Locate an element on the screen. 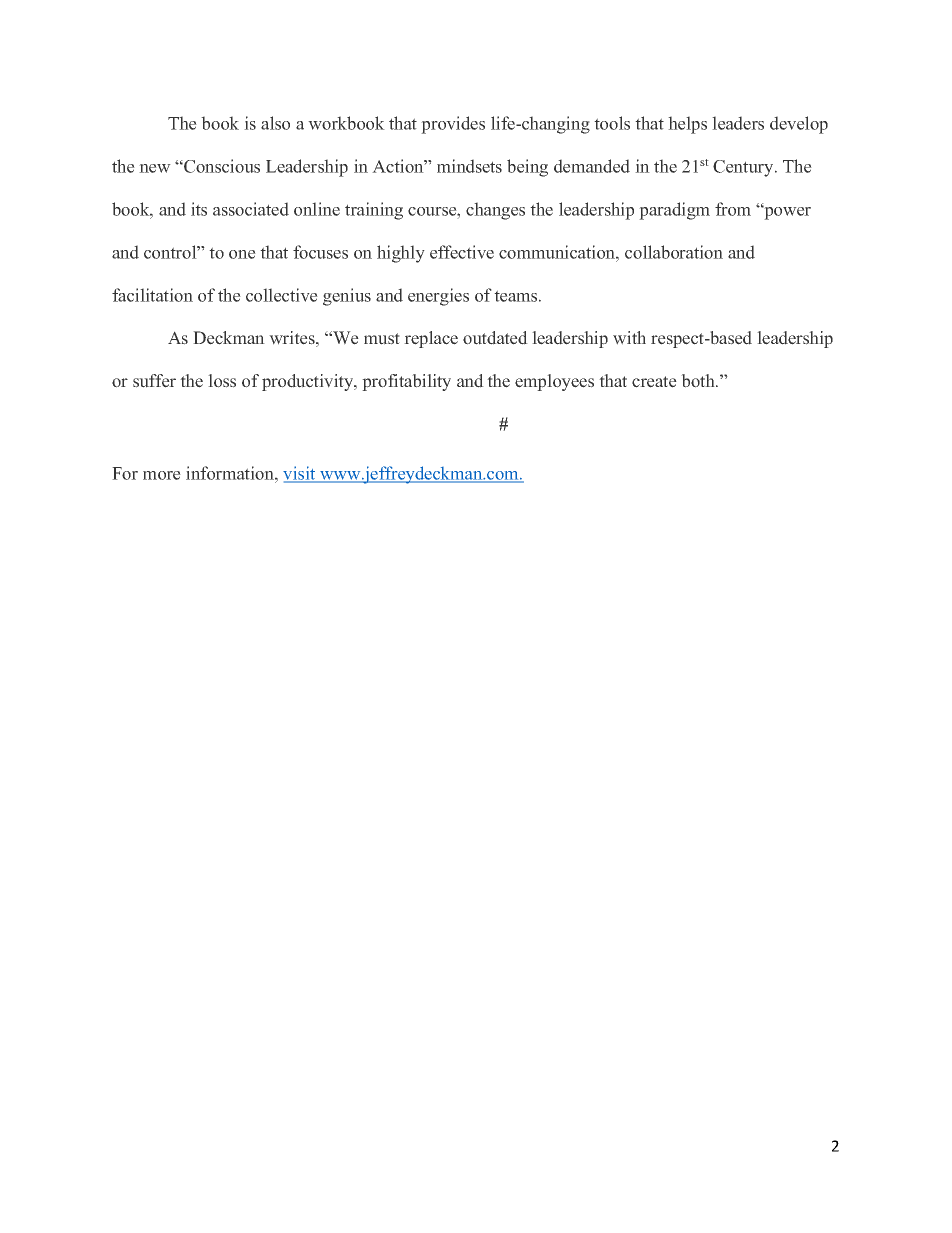  visit is located at coordinates (300, 474).
